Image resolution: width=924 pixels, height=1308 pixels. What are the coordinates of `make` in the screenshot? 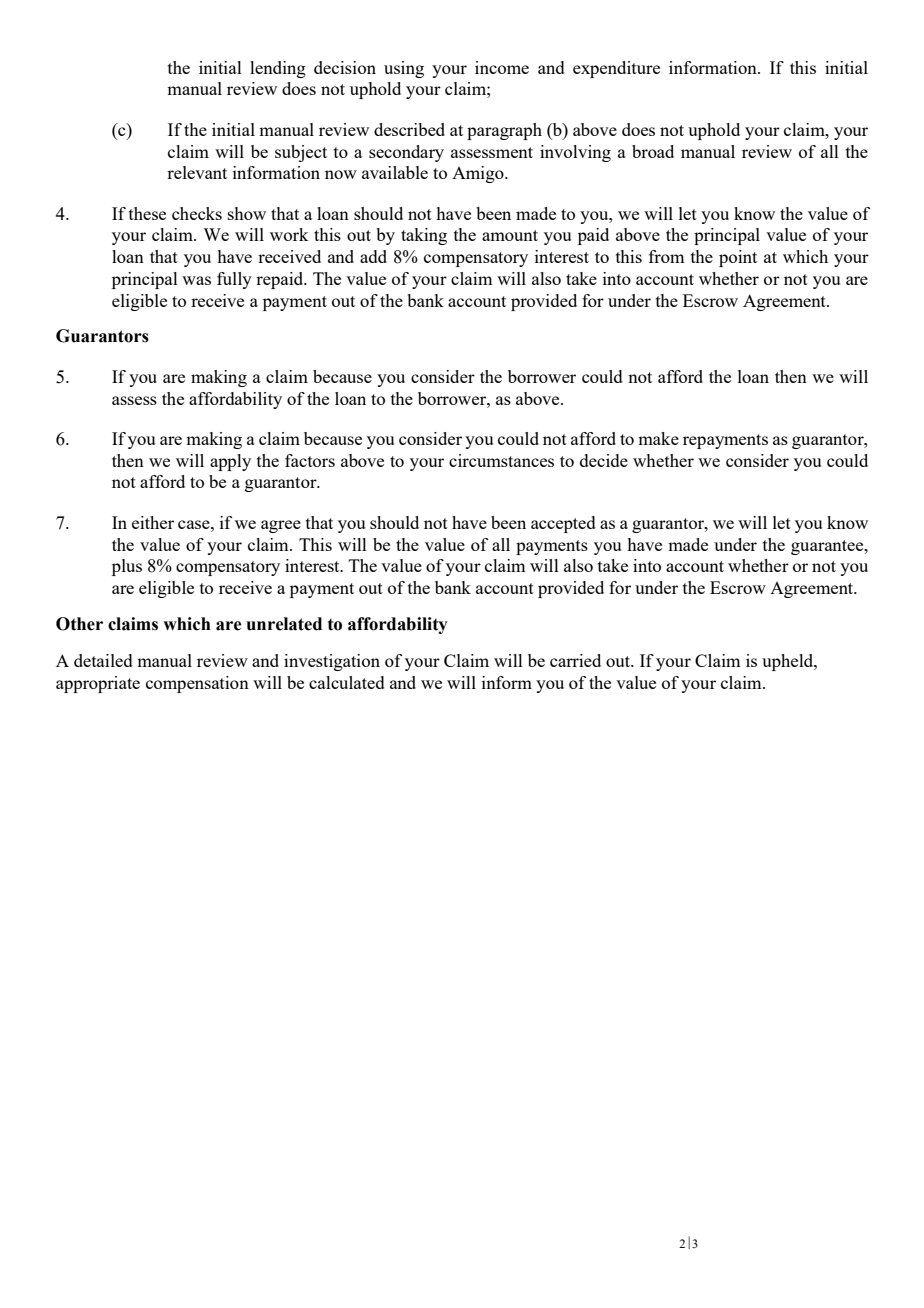 It's located at (658, 438).
